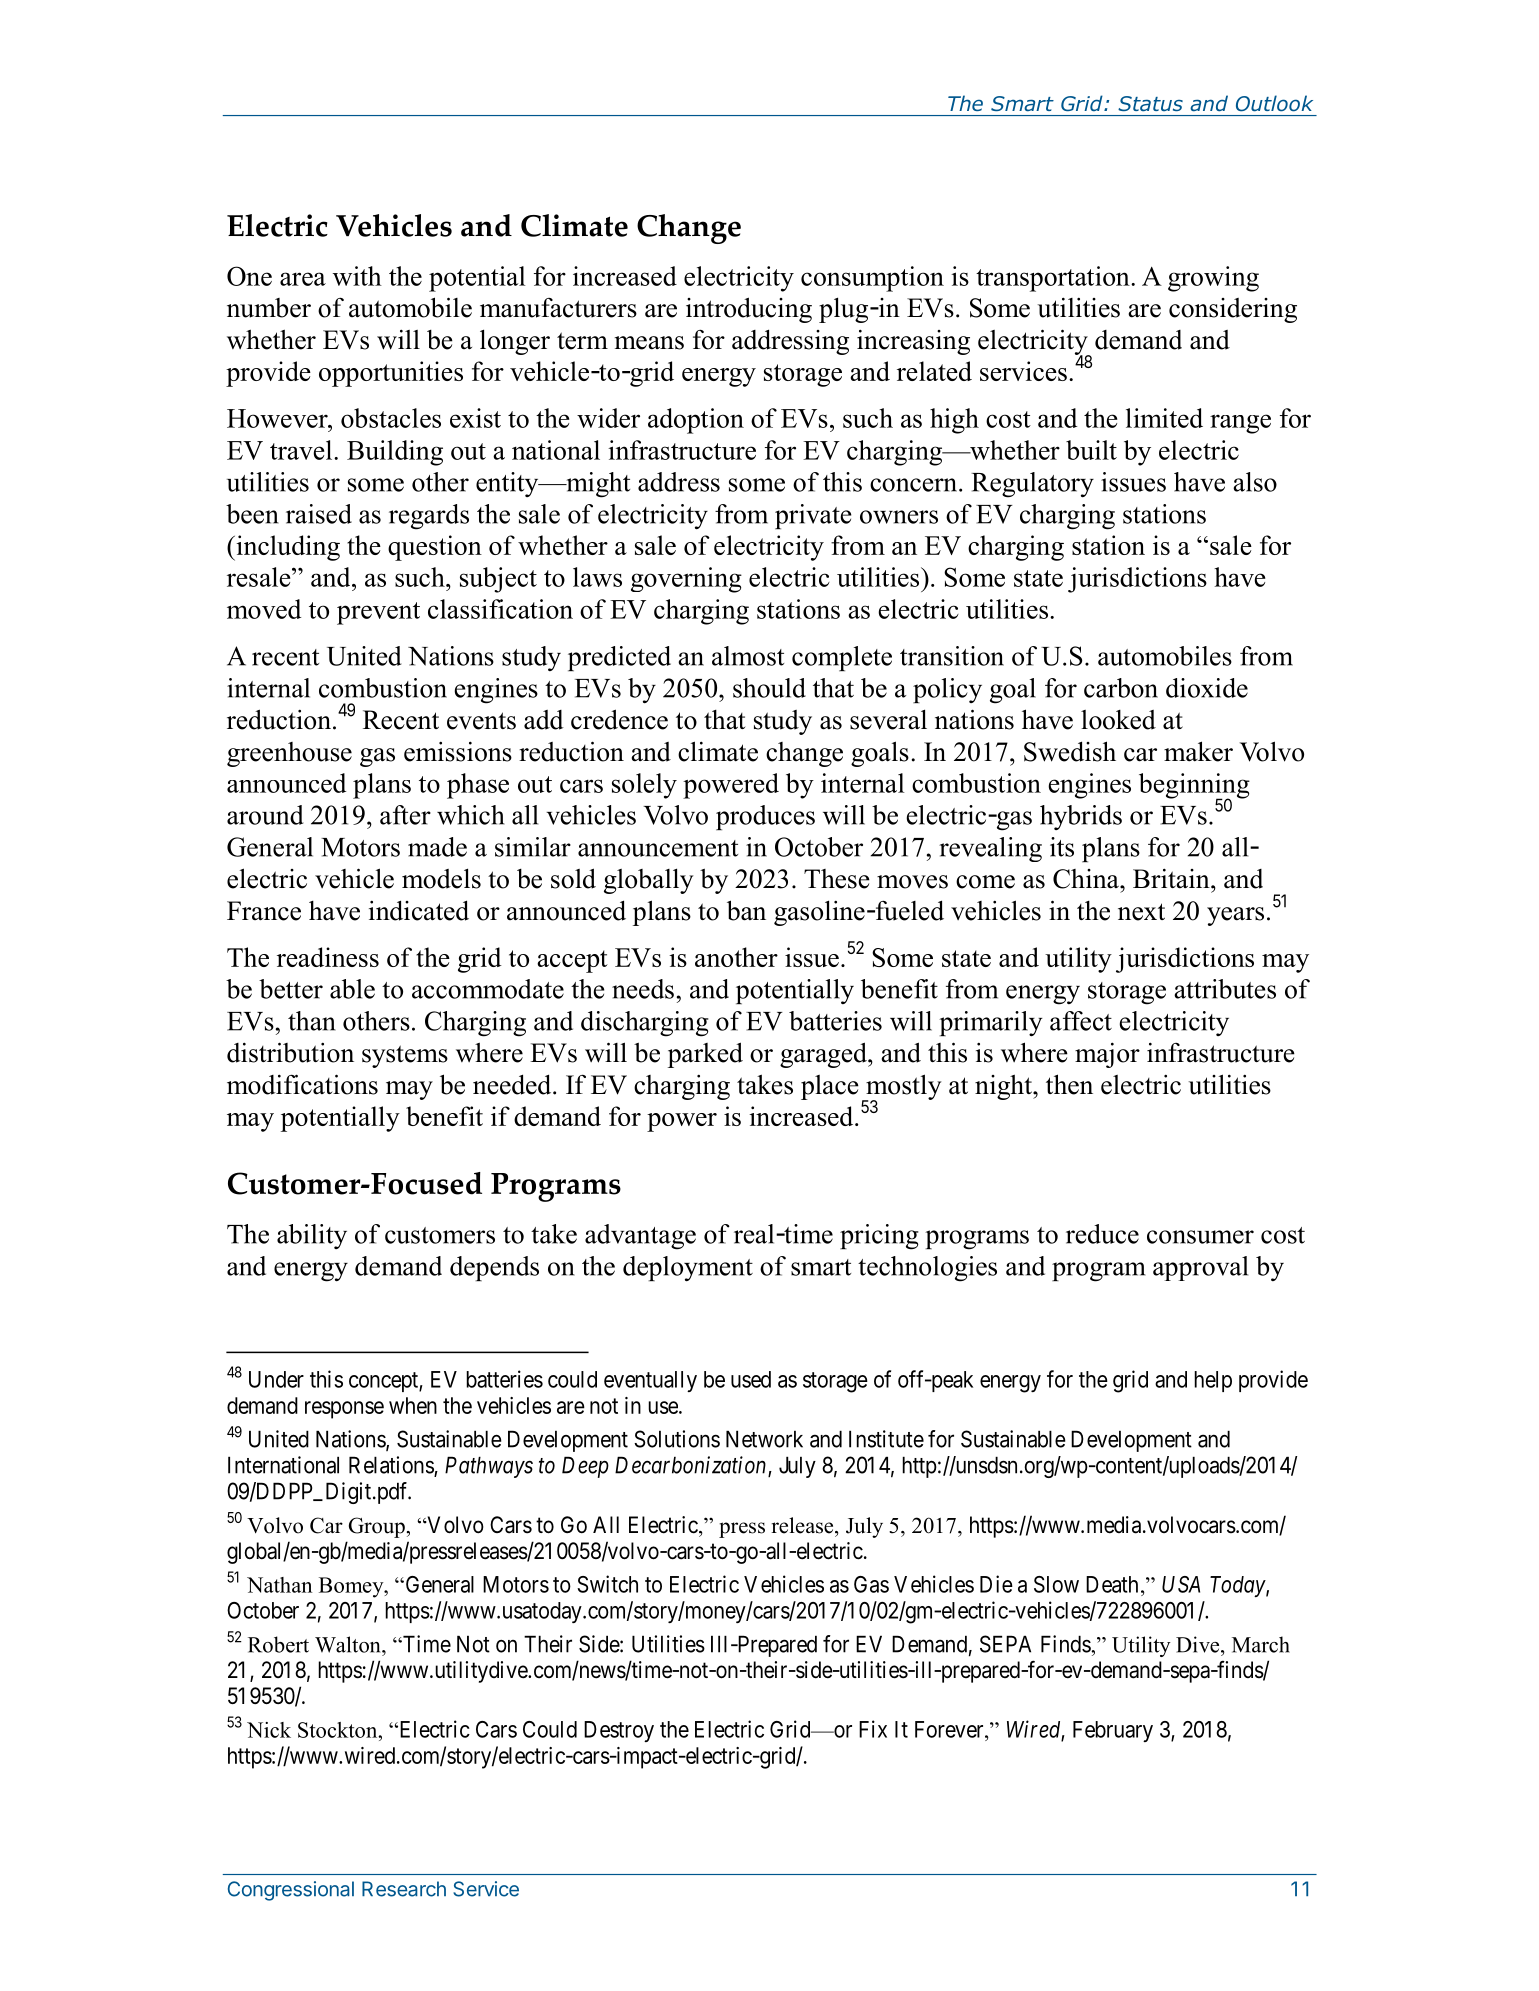  Describe the element at coordinates (357, 276) in the image. I see `with` at that location.
